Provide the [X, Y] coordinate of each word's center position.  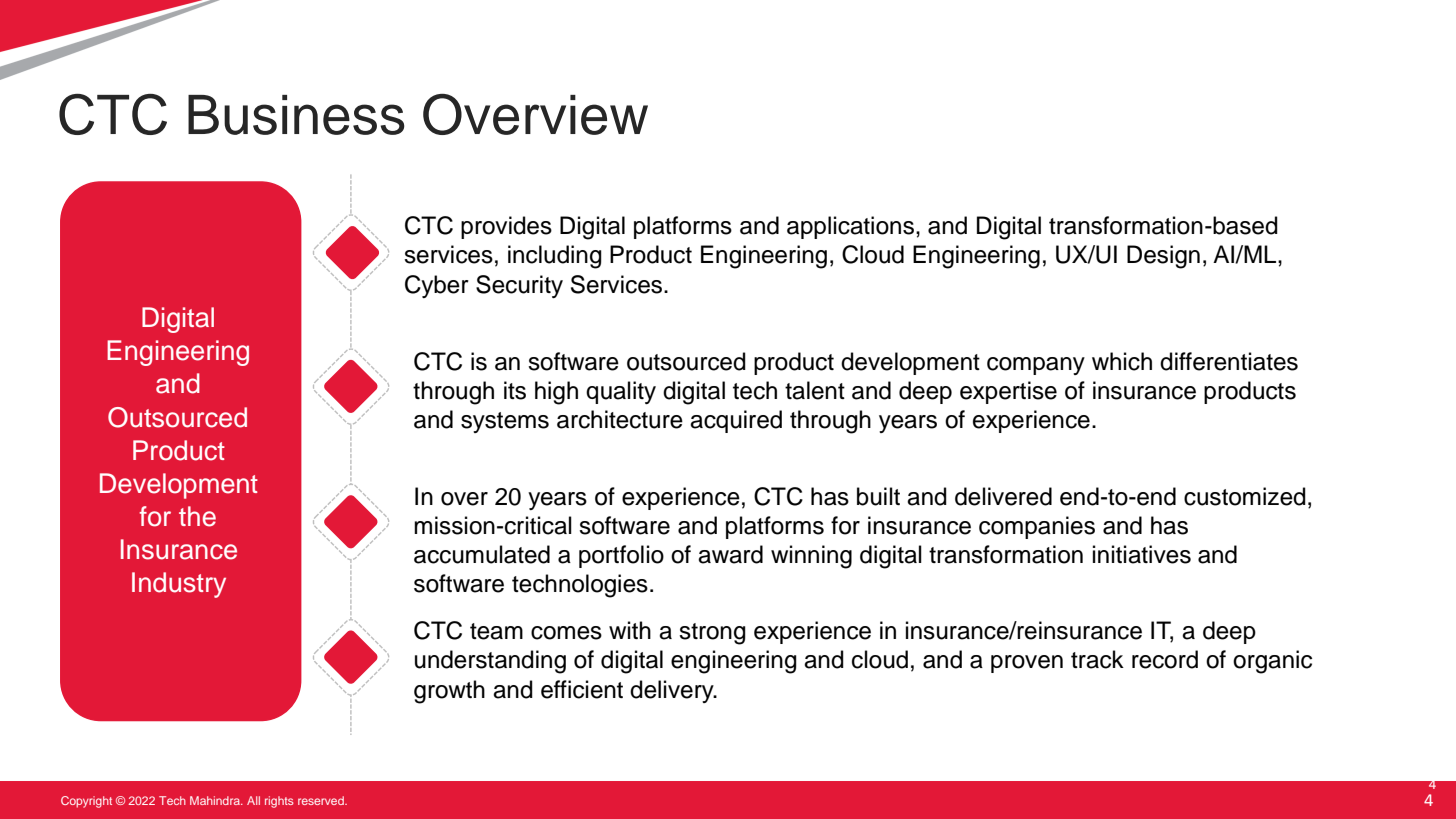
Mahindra [216, 800]
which [1122, 361]
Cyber [437, 286]
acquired [736, 421]
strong [712, 634]
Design [1163, 257]
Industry [179, 585]
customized [1245, 496]
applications [850, 227]
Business [296, 115]
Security [519, 286]
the [197, 516]
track [1097, 659]
